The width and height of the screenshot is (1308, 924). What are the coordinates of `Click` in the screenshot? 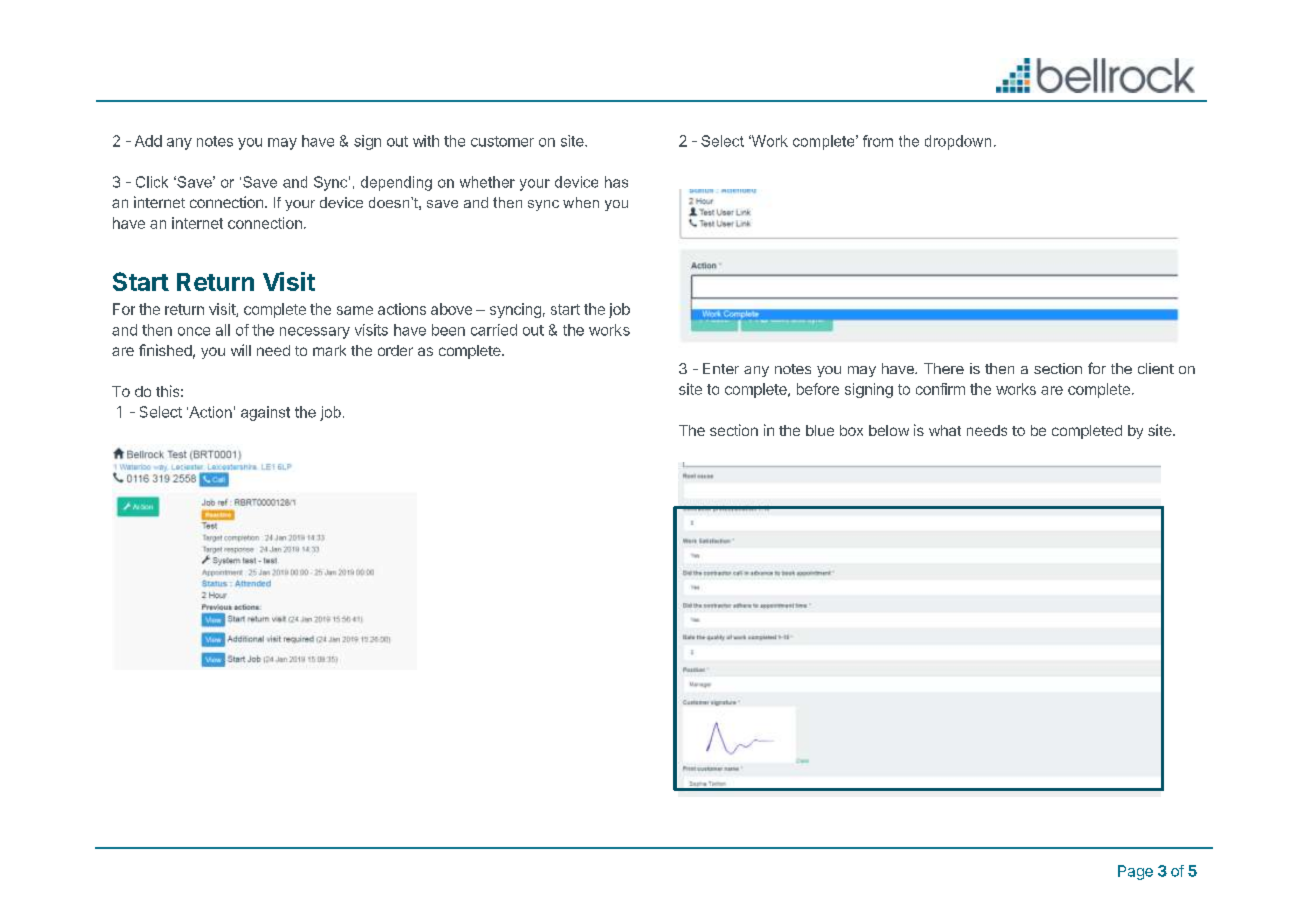 It's located at (152, 182).
